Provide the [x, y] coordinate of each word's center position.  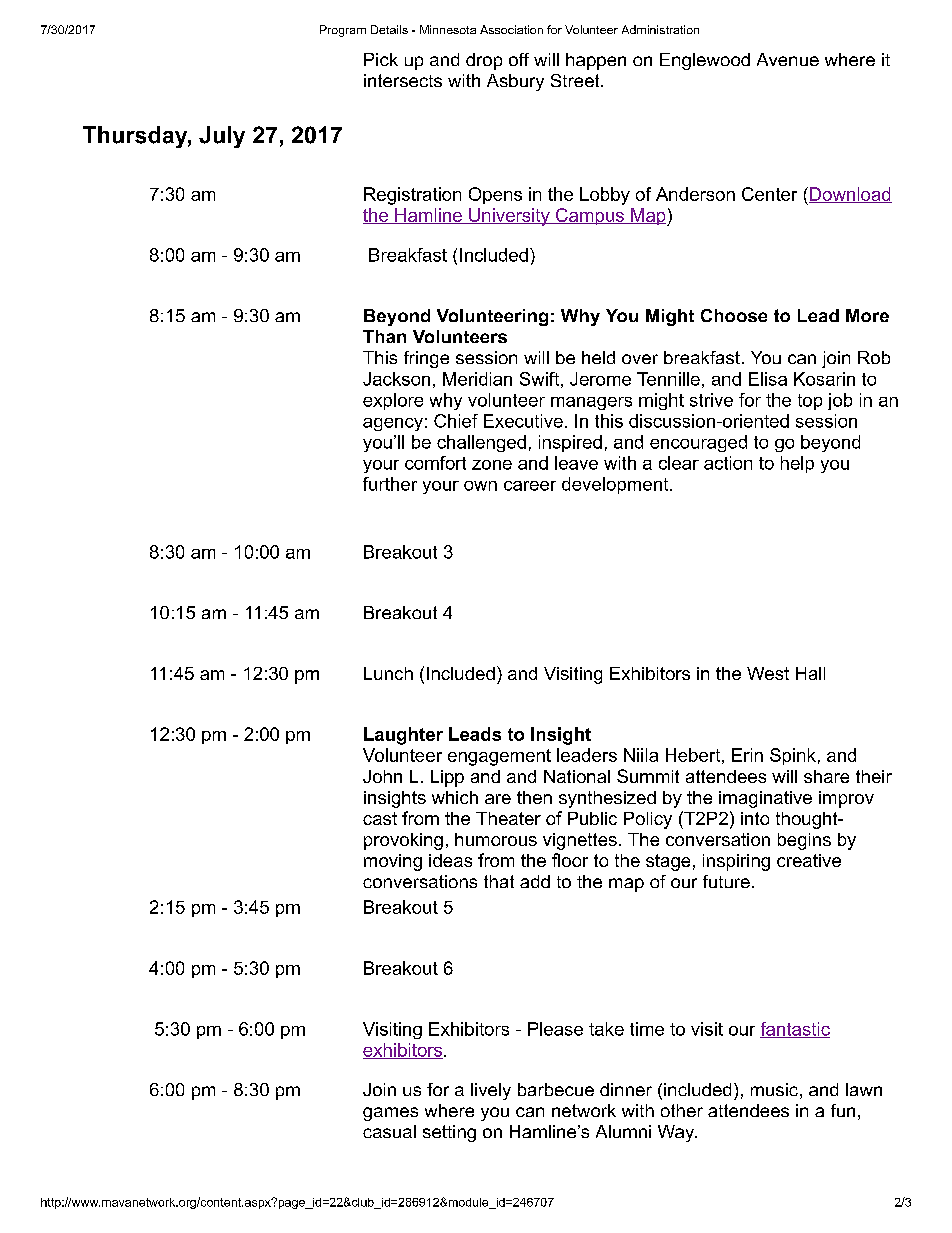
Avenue [788, 59]
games [390, 1114]
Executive [523, 421]
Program [343, 31]
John [382, 776]
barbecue [556, 1089]
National [577, 776]
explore [393, 401]
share [826, 776]
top [810, 402]
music [774, 1089]
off [519, 59]
